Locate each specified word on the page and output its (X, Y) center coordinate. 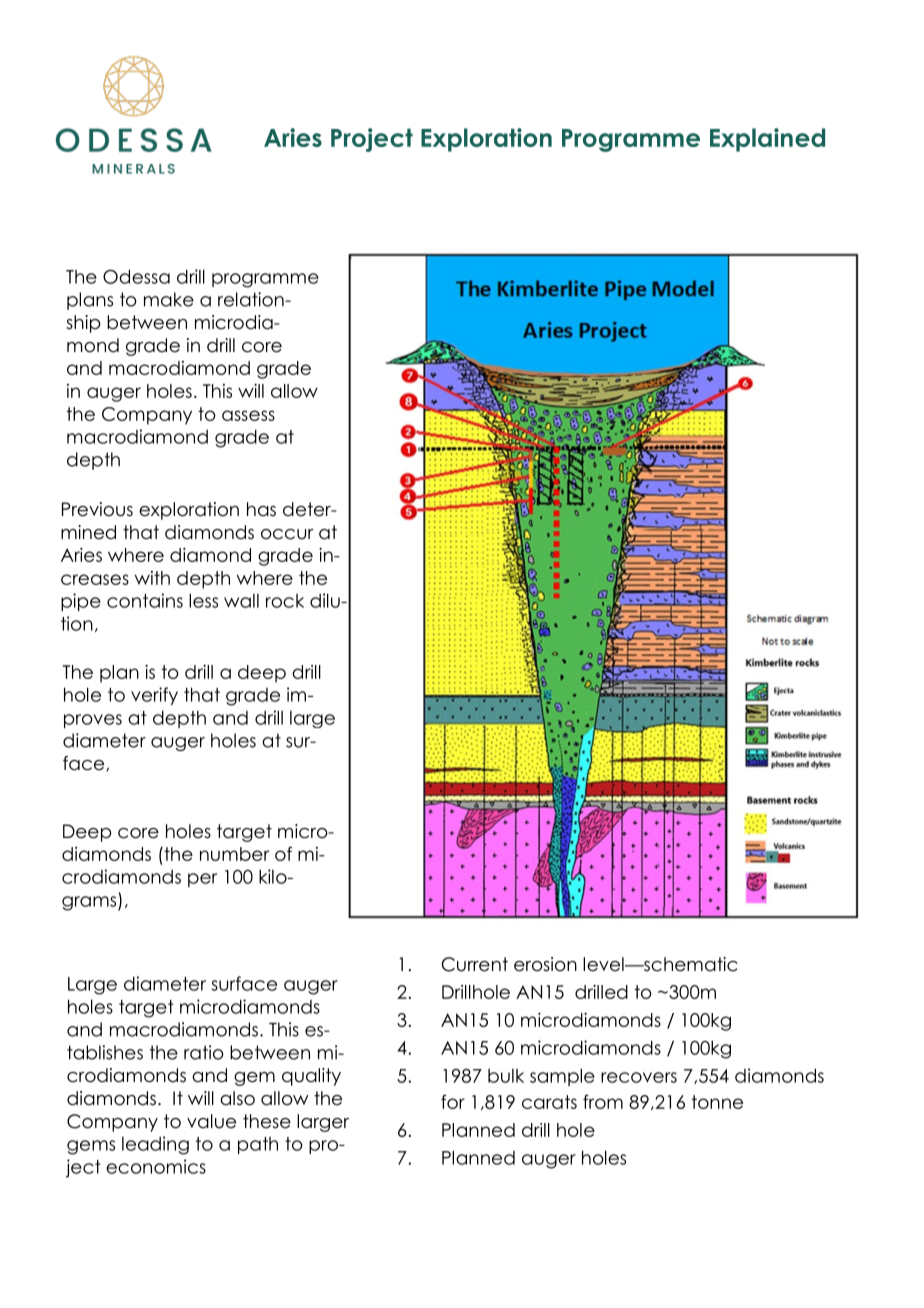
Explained (767, 140)
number (234, 854)
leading (155, 1145)
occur (287, 534)
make (169, 299)
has (261, 509)
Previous (97, 509)
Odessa (136, 276)
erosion (545, 964)
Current (474, 964)
